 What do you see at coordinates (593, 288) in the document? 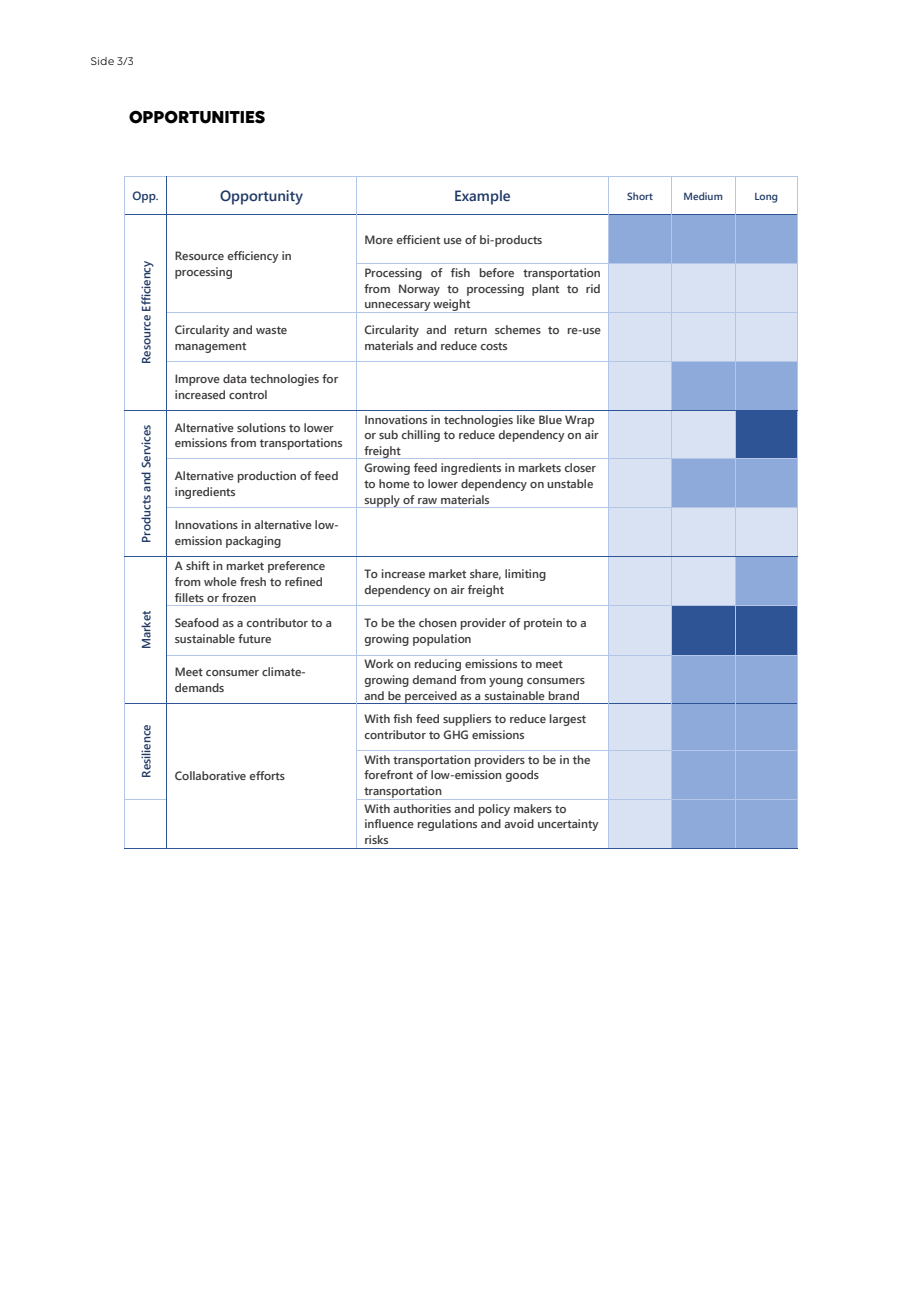
I see `rid` at bounding box center [593, 288].
